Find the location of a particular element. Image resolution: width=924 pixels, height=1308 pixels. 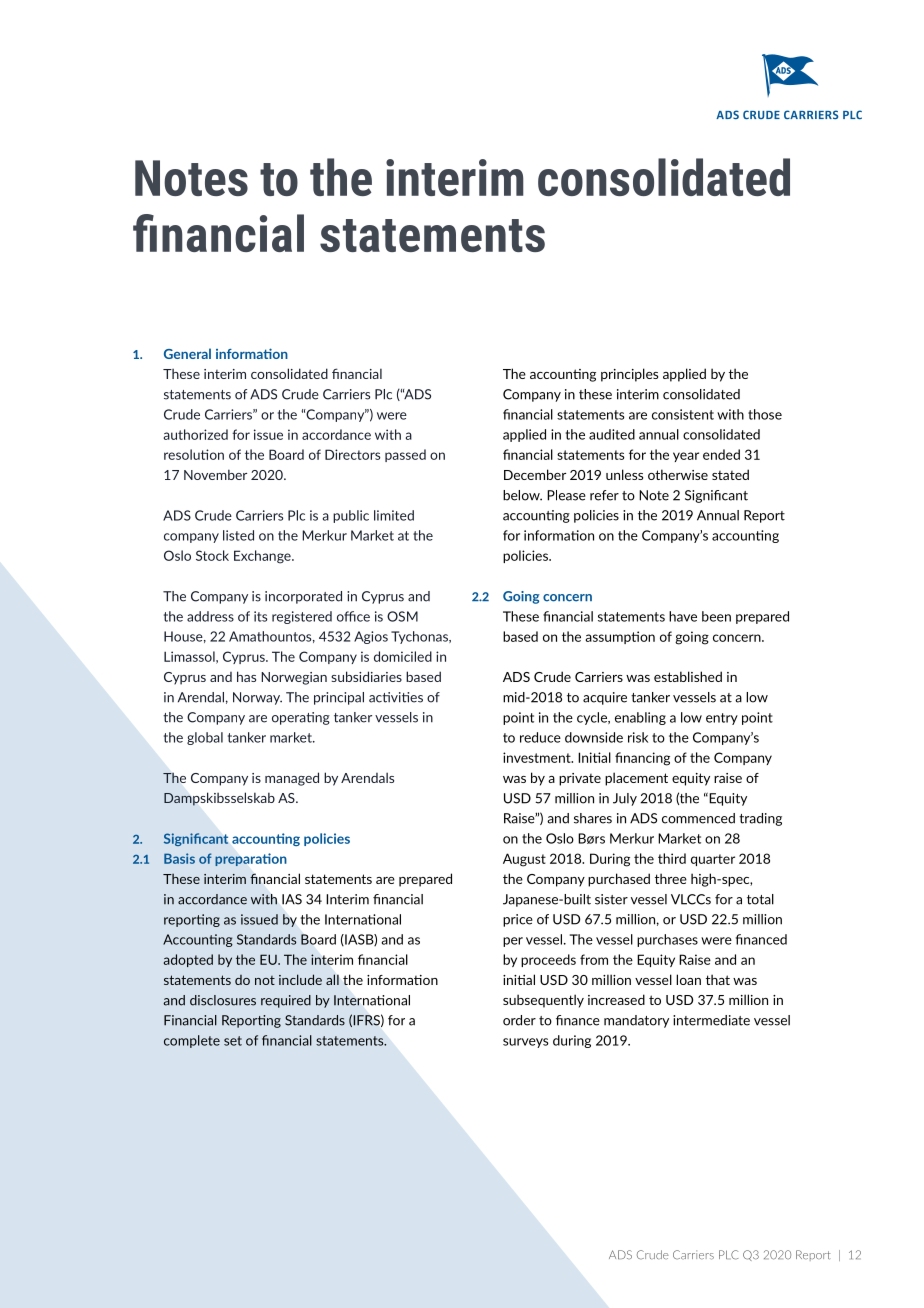

passed is located at coordinates (405, 455).
